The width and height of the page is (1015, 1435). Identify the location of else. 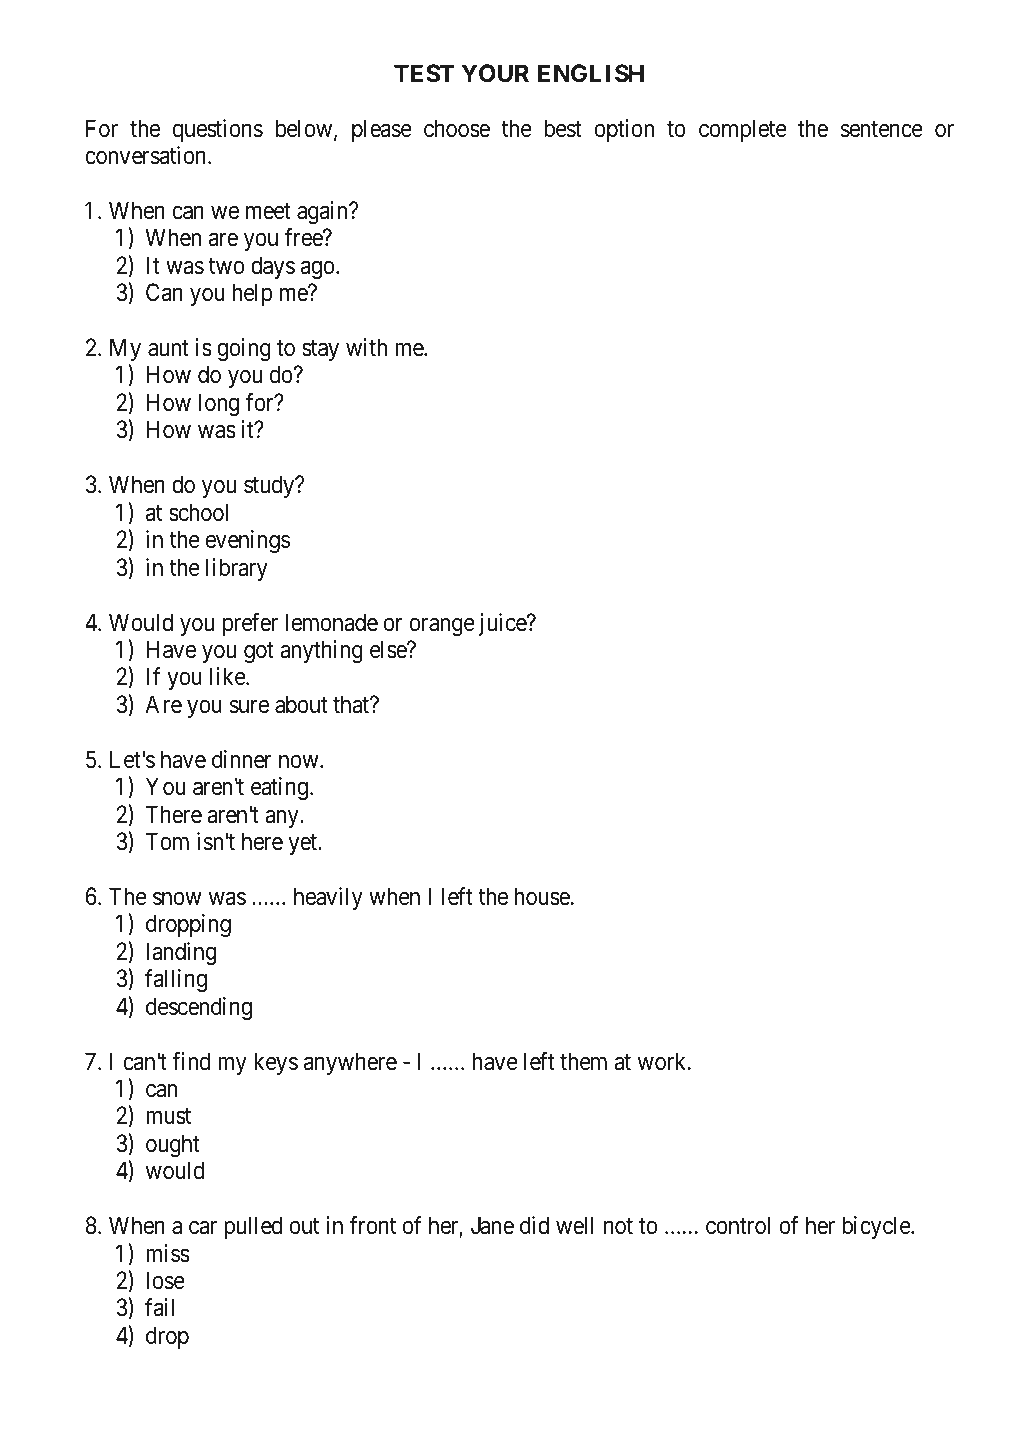
(389, 649).
